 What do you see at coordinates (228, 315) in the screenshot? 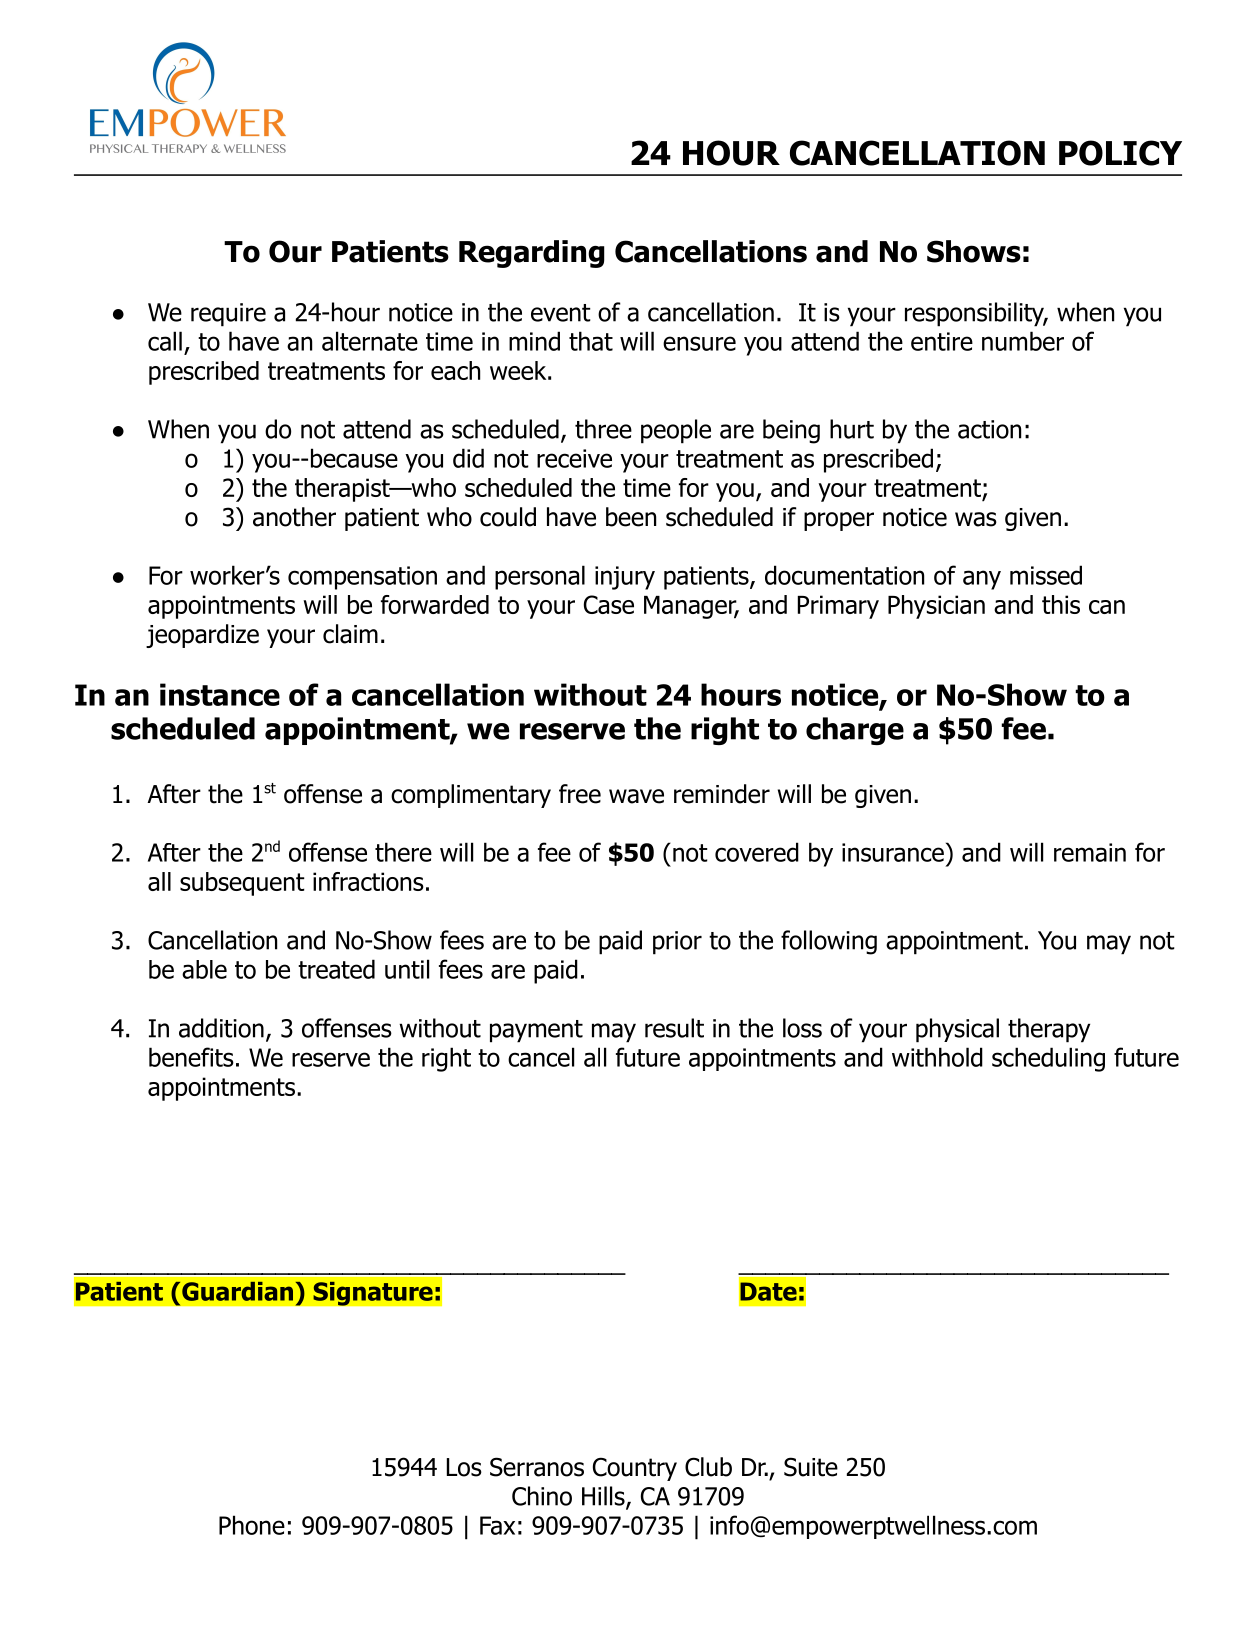
I see `require` at bounding box center [228, 315].
